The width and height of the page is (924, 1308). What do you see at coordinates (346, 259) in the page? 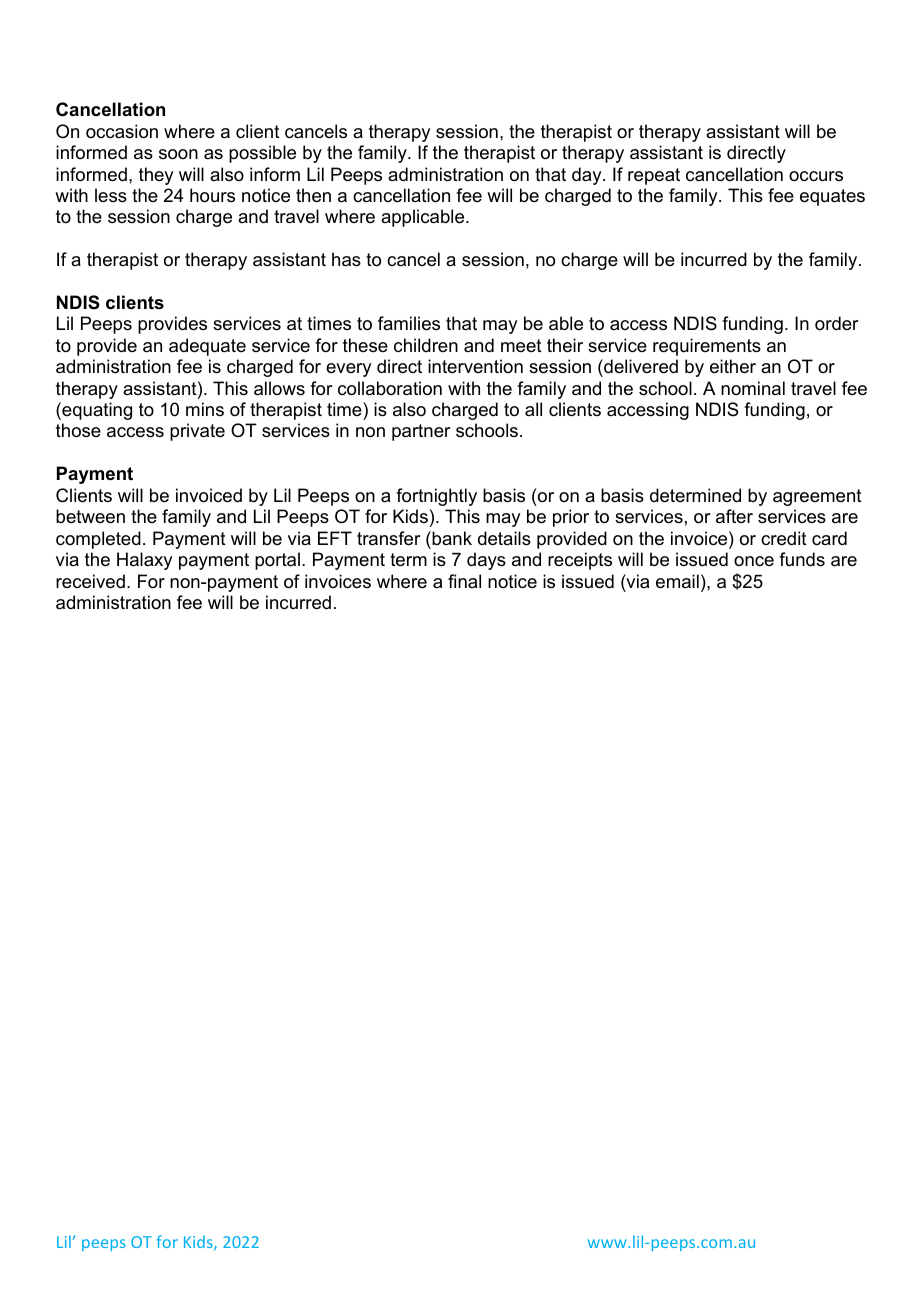
I see `has` at bounding box center [346, 259].
